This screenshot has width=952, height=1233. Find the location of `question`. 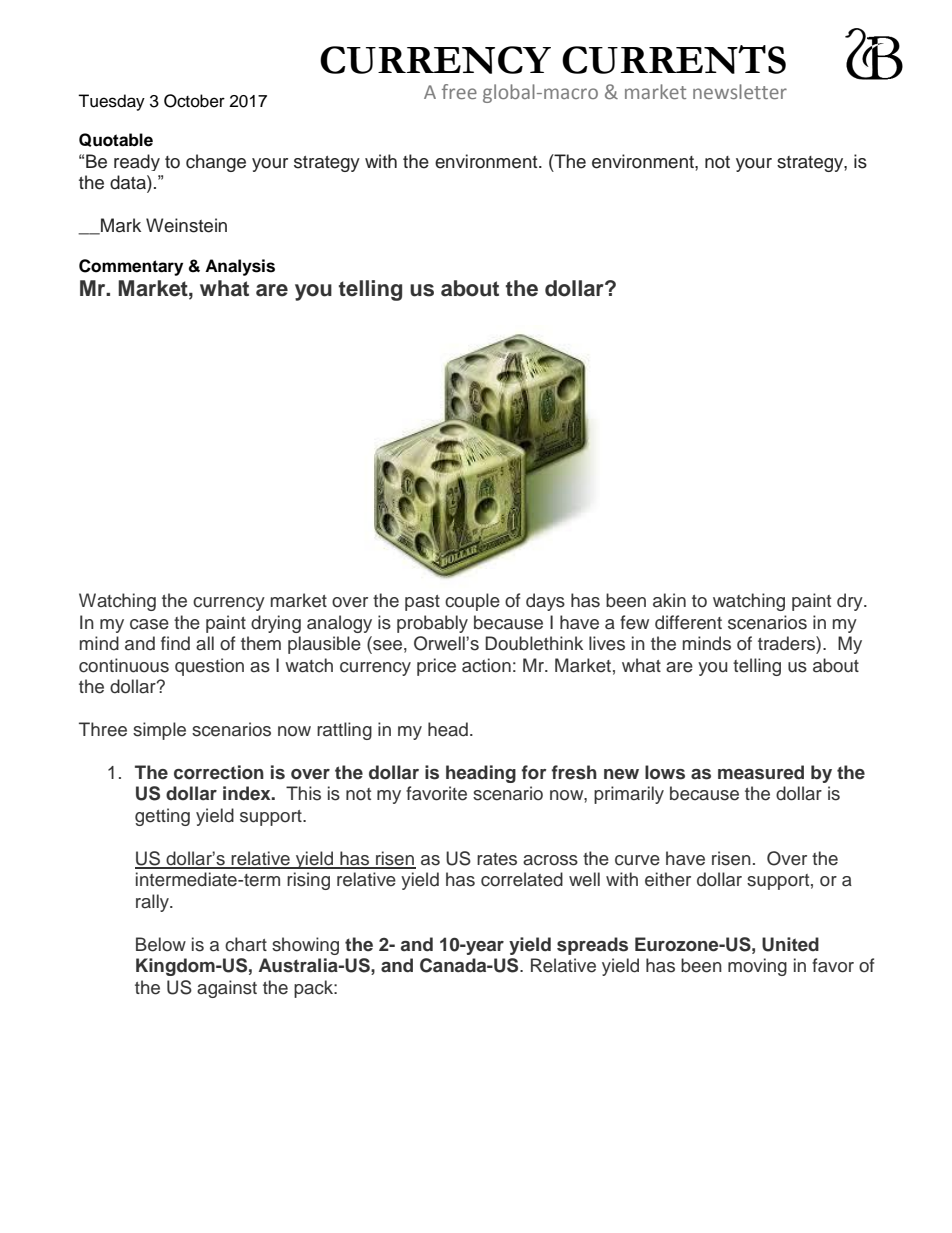

question is located at coordinates (209, 667).
